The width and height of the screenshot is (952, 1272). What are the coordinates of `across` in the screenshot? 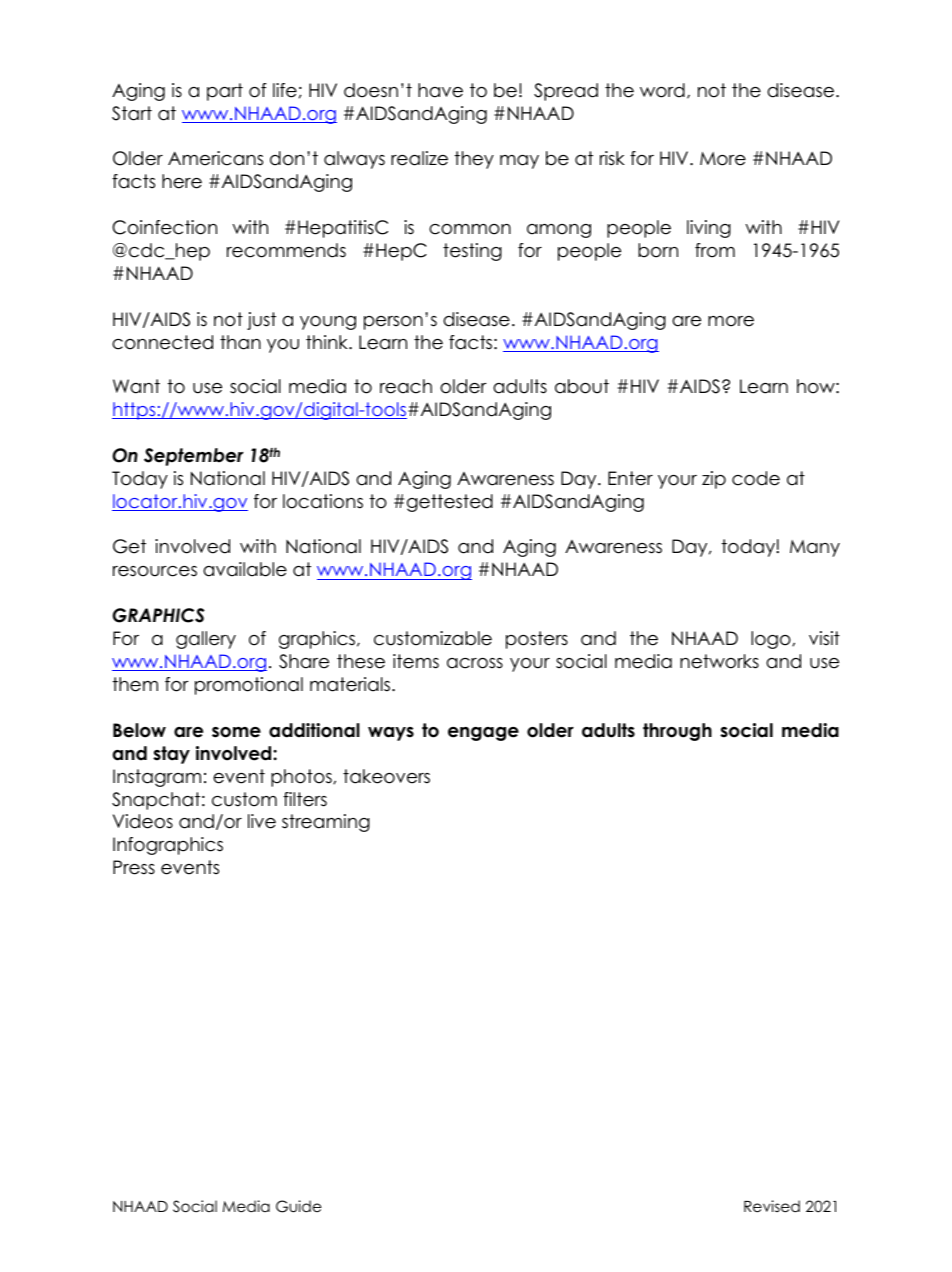 It's located at (475, 663).
